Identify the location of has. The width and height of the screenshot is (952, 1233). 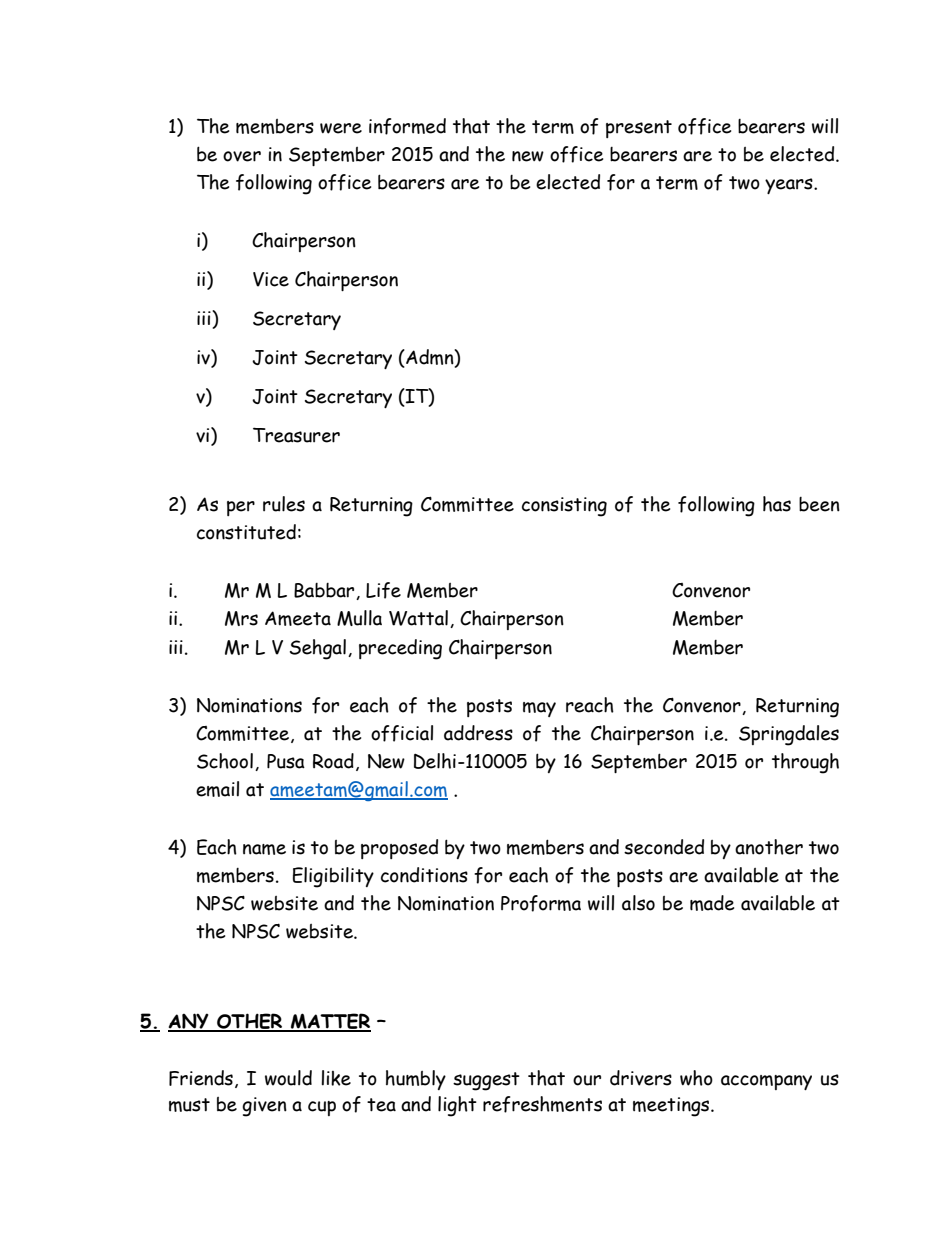
(777, 504).
